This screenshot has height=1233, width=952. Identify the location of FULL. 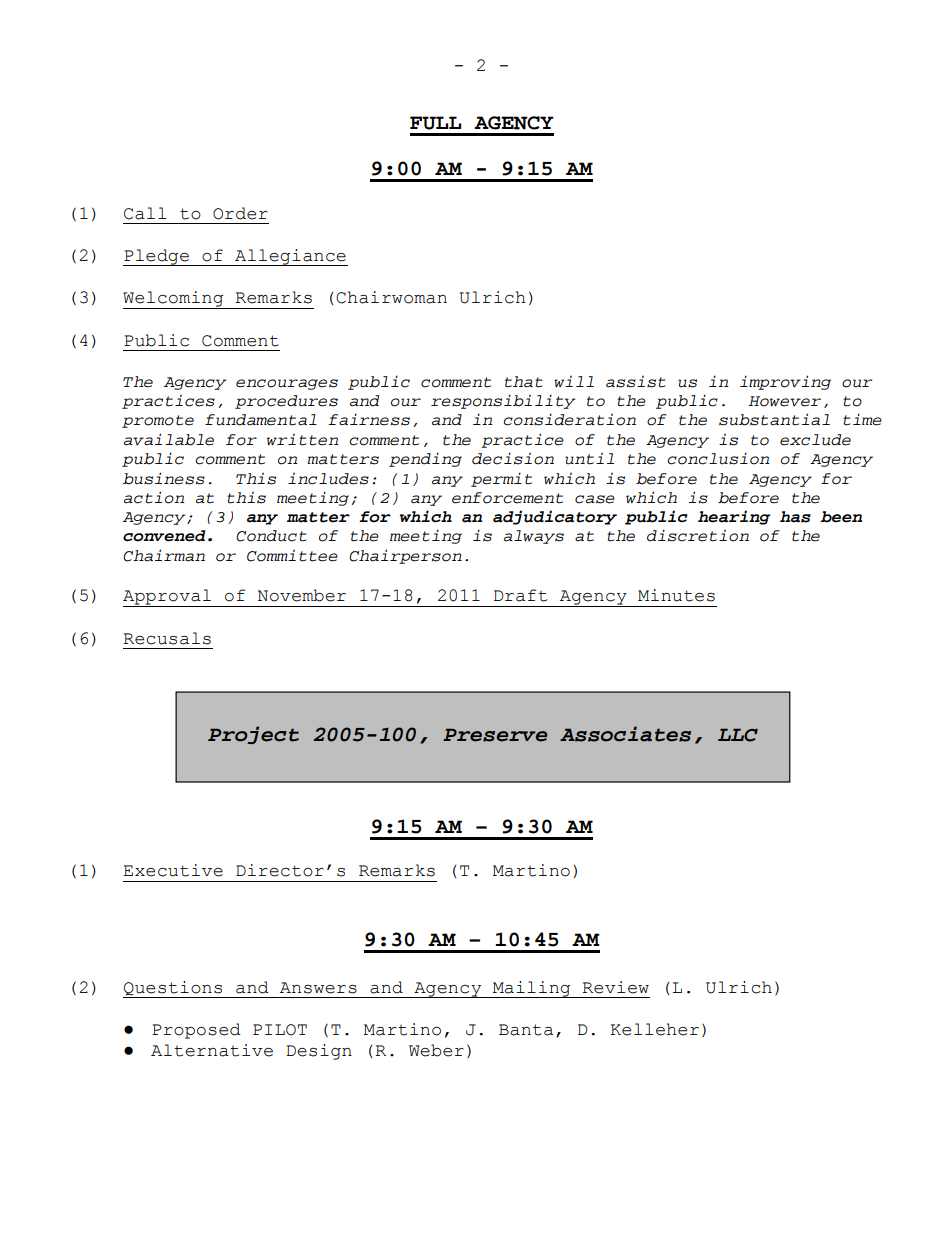
(435, 123).
